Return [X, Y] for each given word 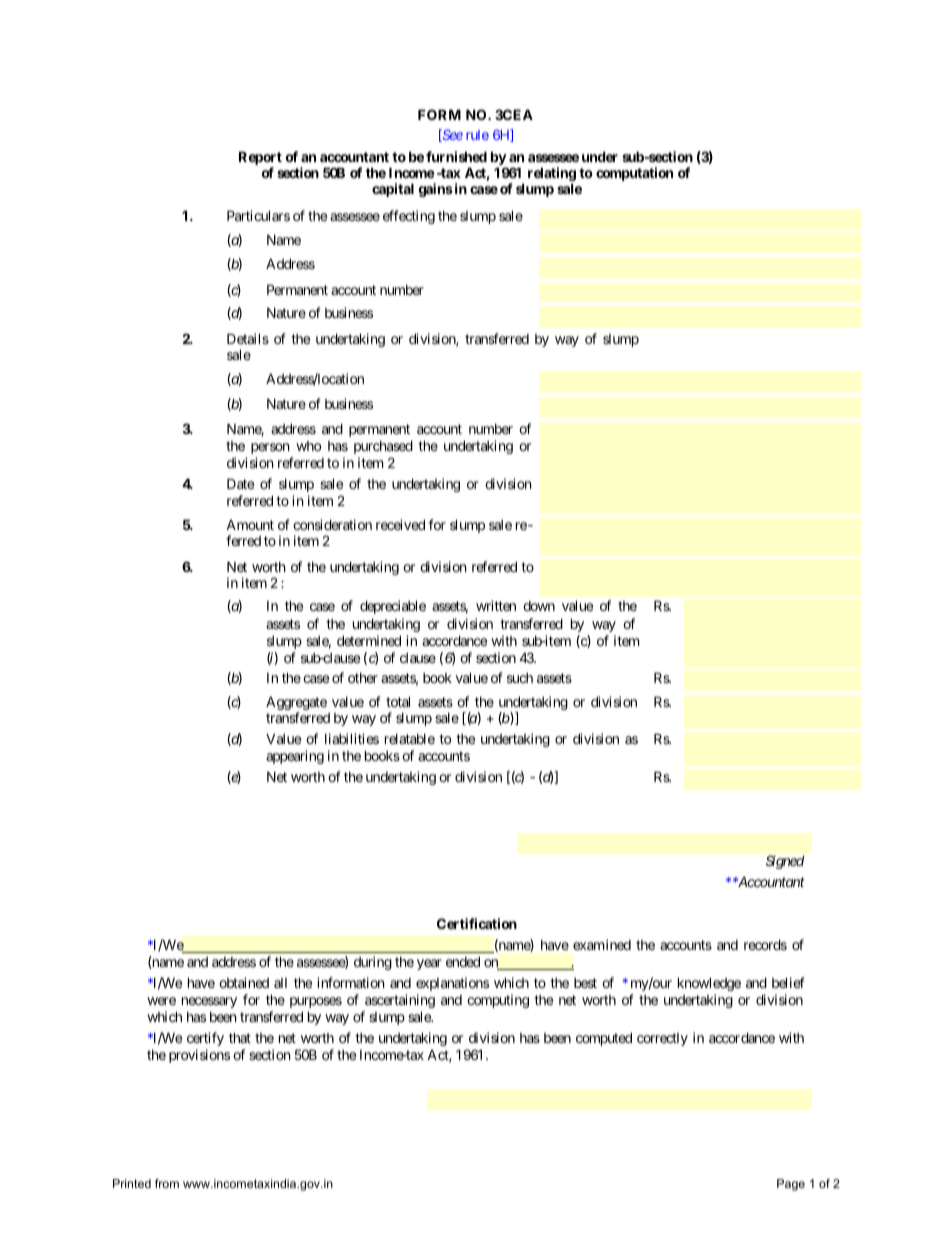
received [400, 524]
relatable [410, 739]
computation [634, 174]
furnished [456, 156]
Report [260, 159]
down [539, 606]
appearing [295, 757]
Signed [785, 862]
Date [240, 483]
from [167, 1183]
